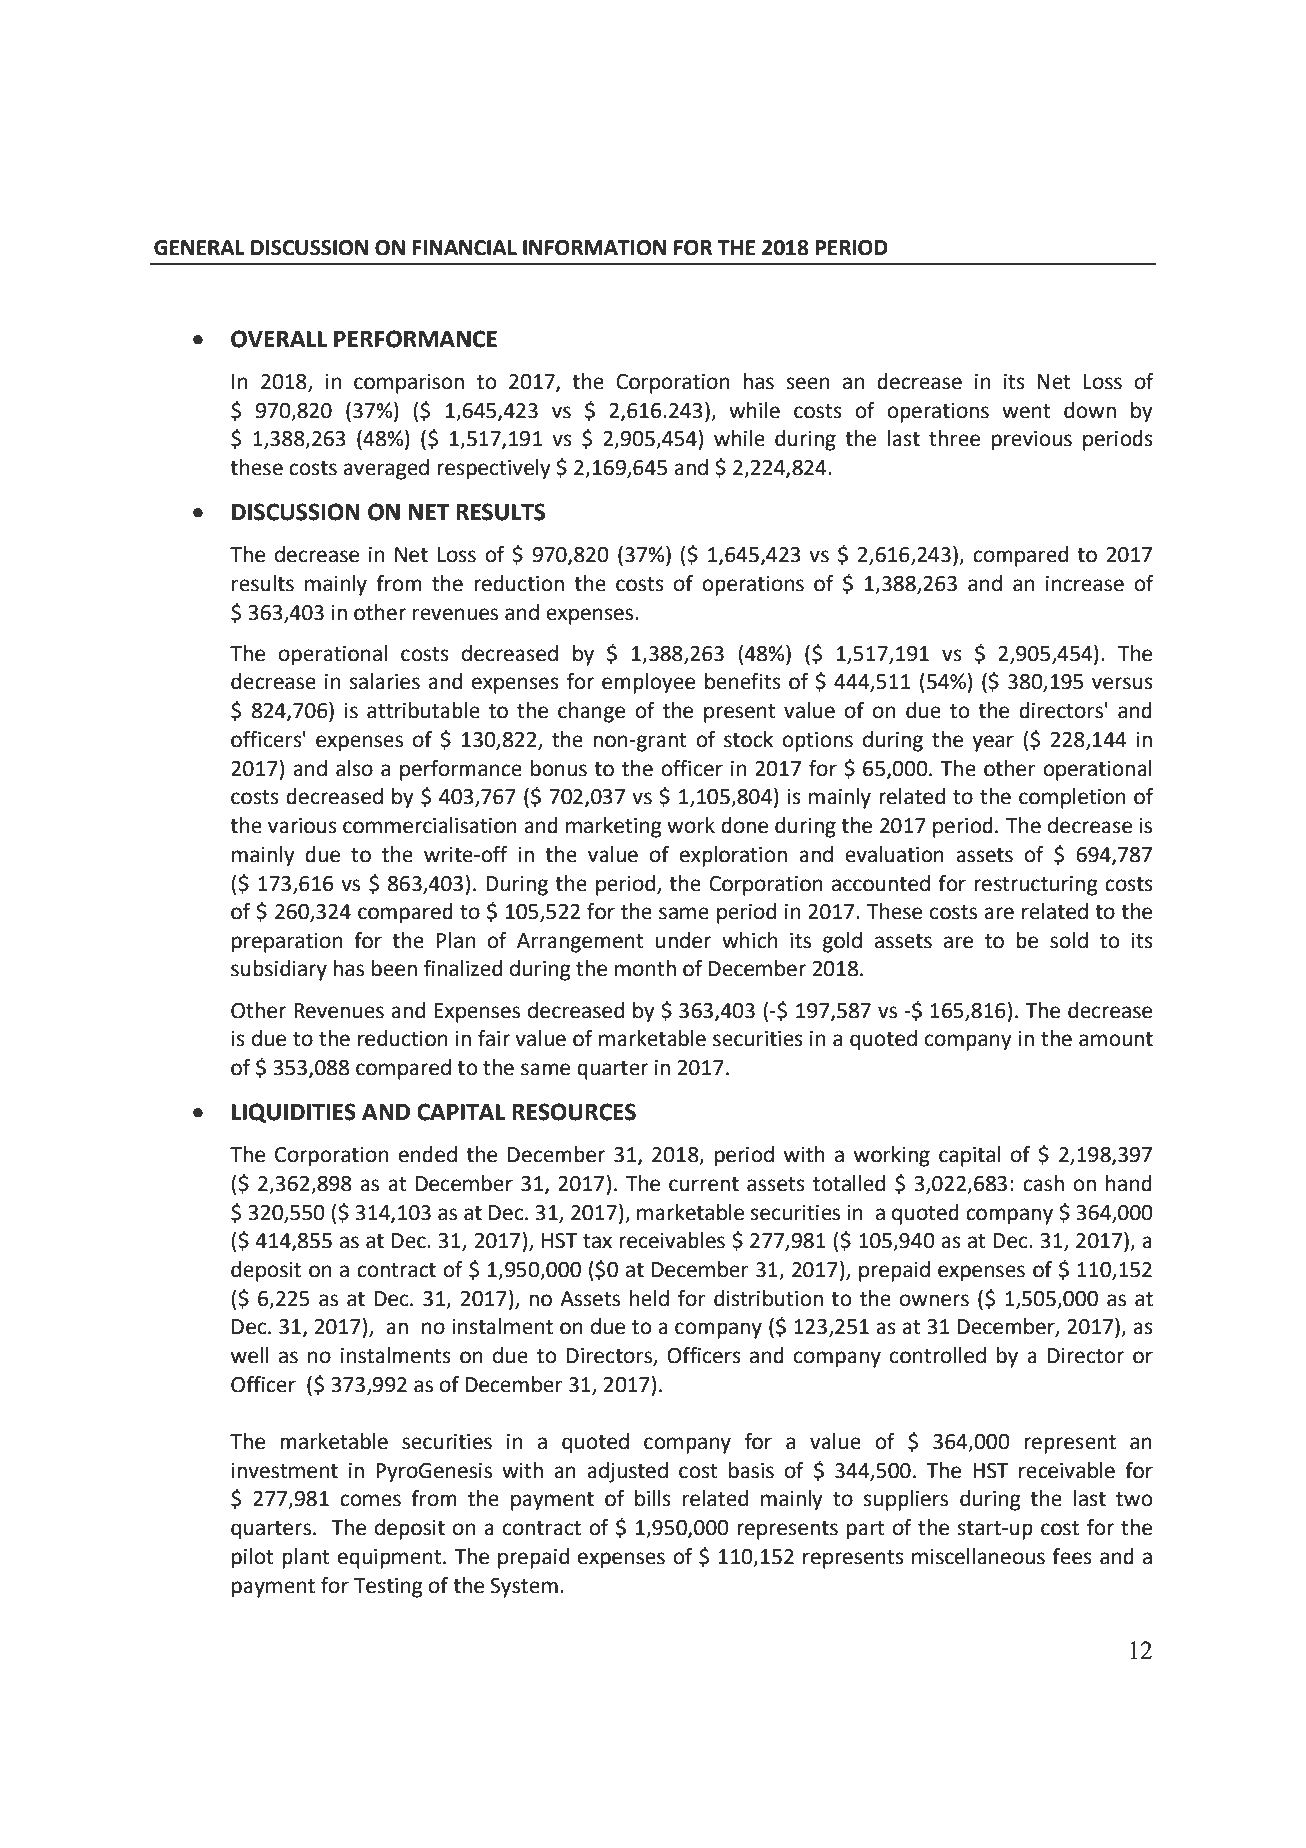  I want to click on preparation, so click(287, 943).
